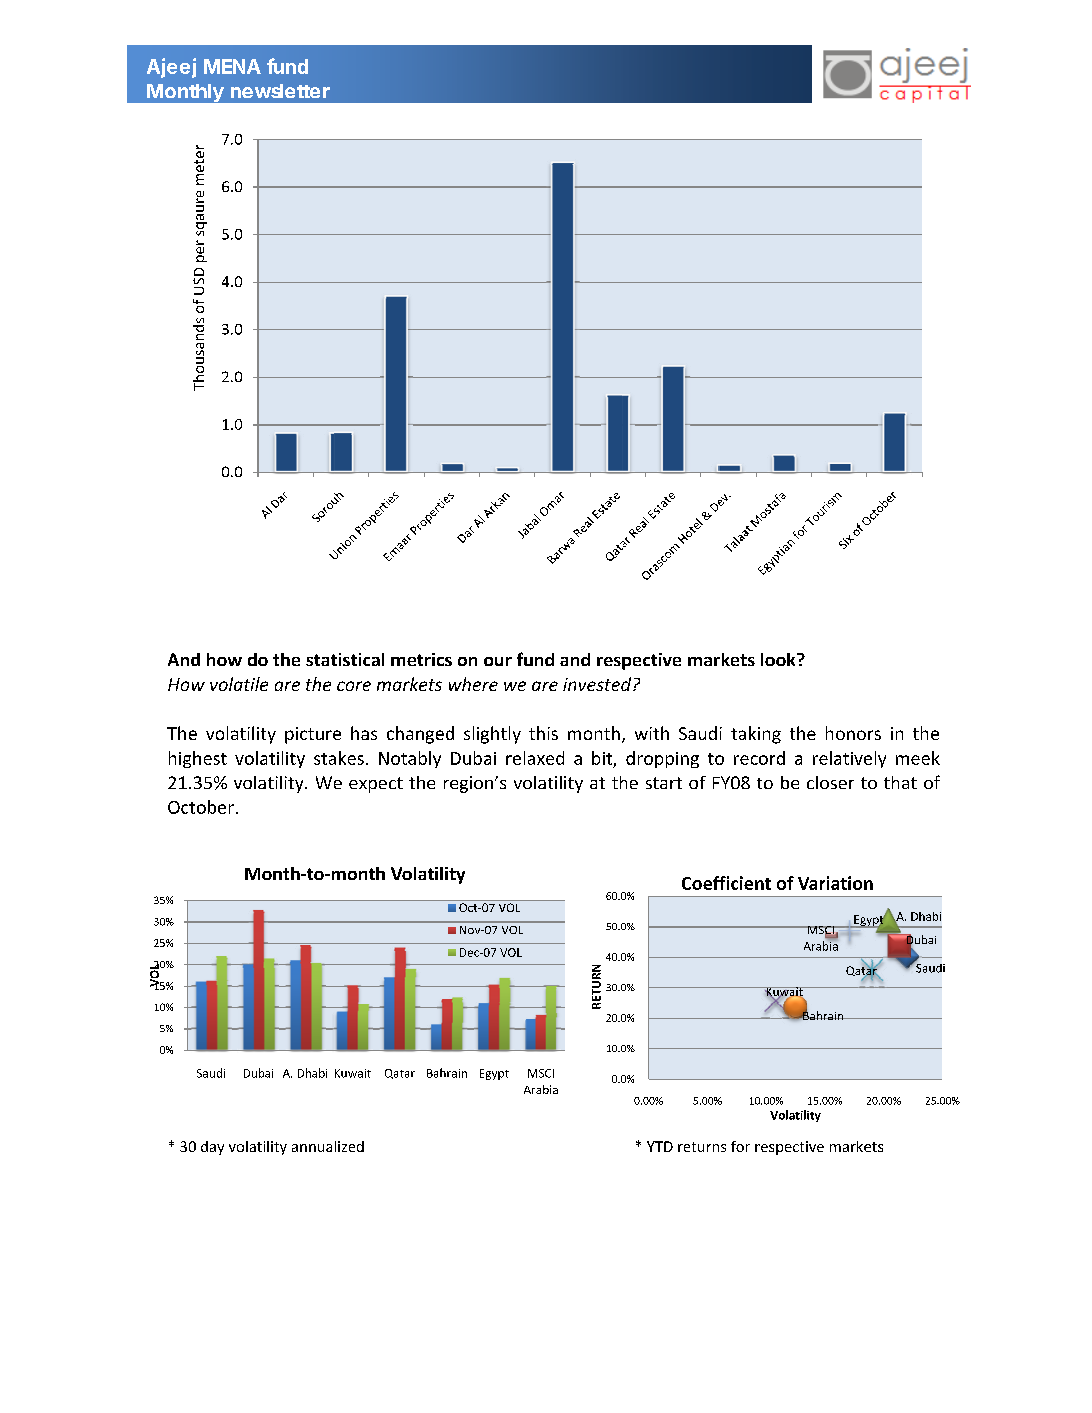  Describe the element at coordinates (498, 661) in the document. I see `our` at that location.
